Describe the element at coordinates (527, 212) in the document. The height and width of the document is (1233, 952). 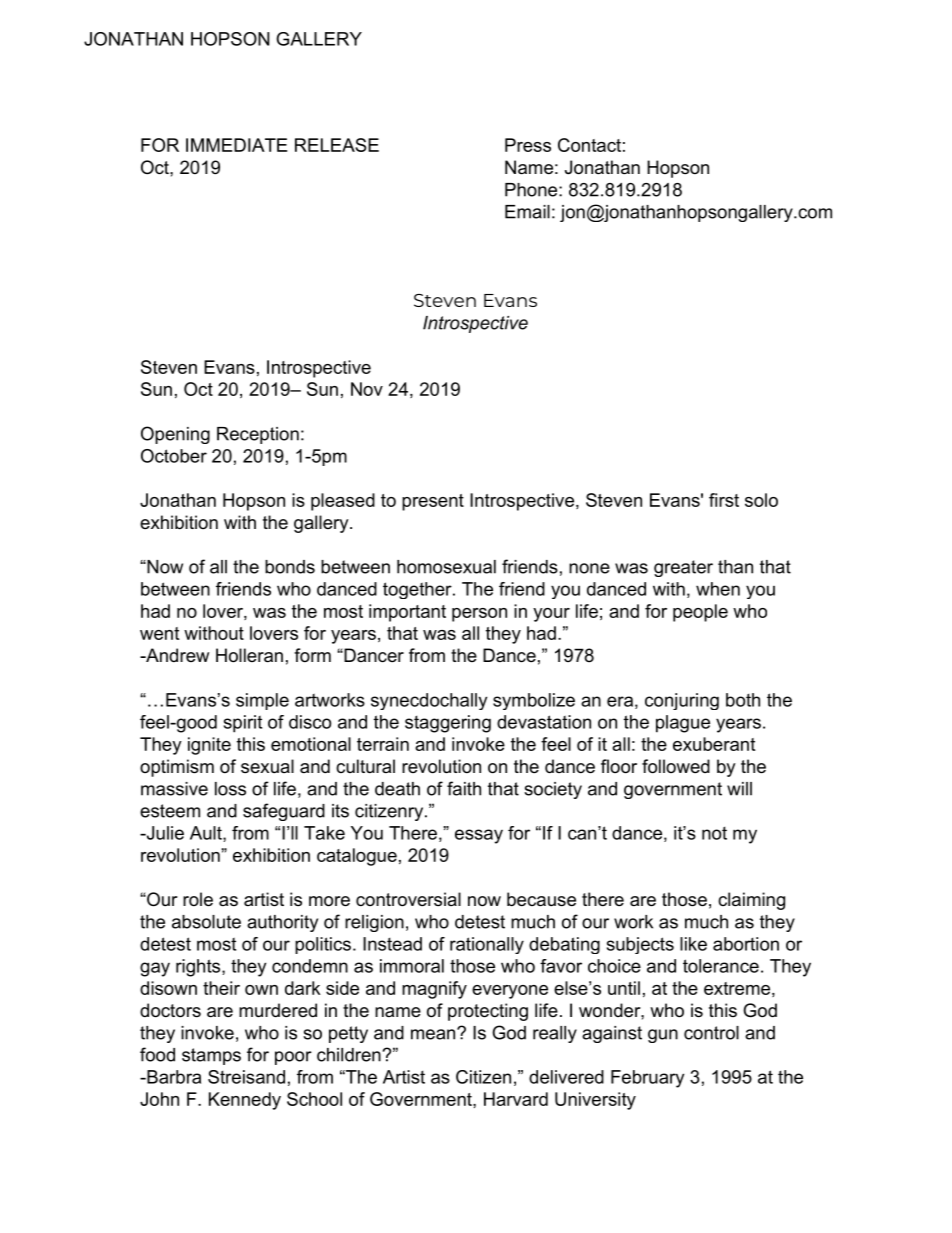
I see `Email` at that location.
